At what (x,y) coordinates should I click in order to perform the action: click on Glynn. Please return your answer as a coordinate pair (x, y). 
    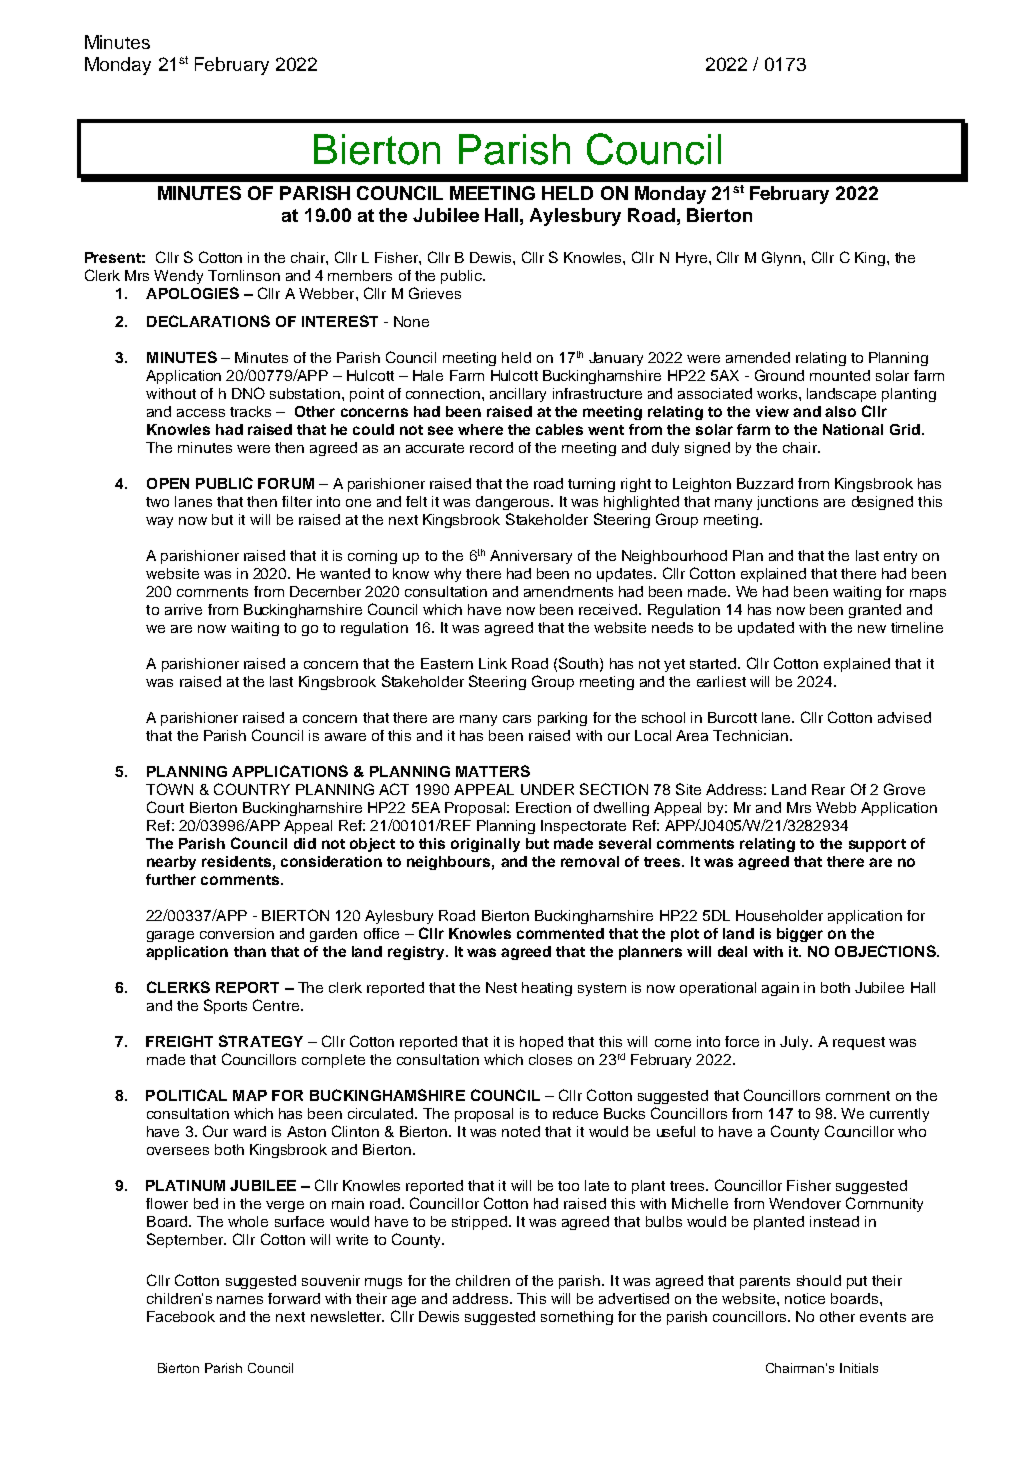
    Looking at the image, I should click on (783, 258).
